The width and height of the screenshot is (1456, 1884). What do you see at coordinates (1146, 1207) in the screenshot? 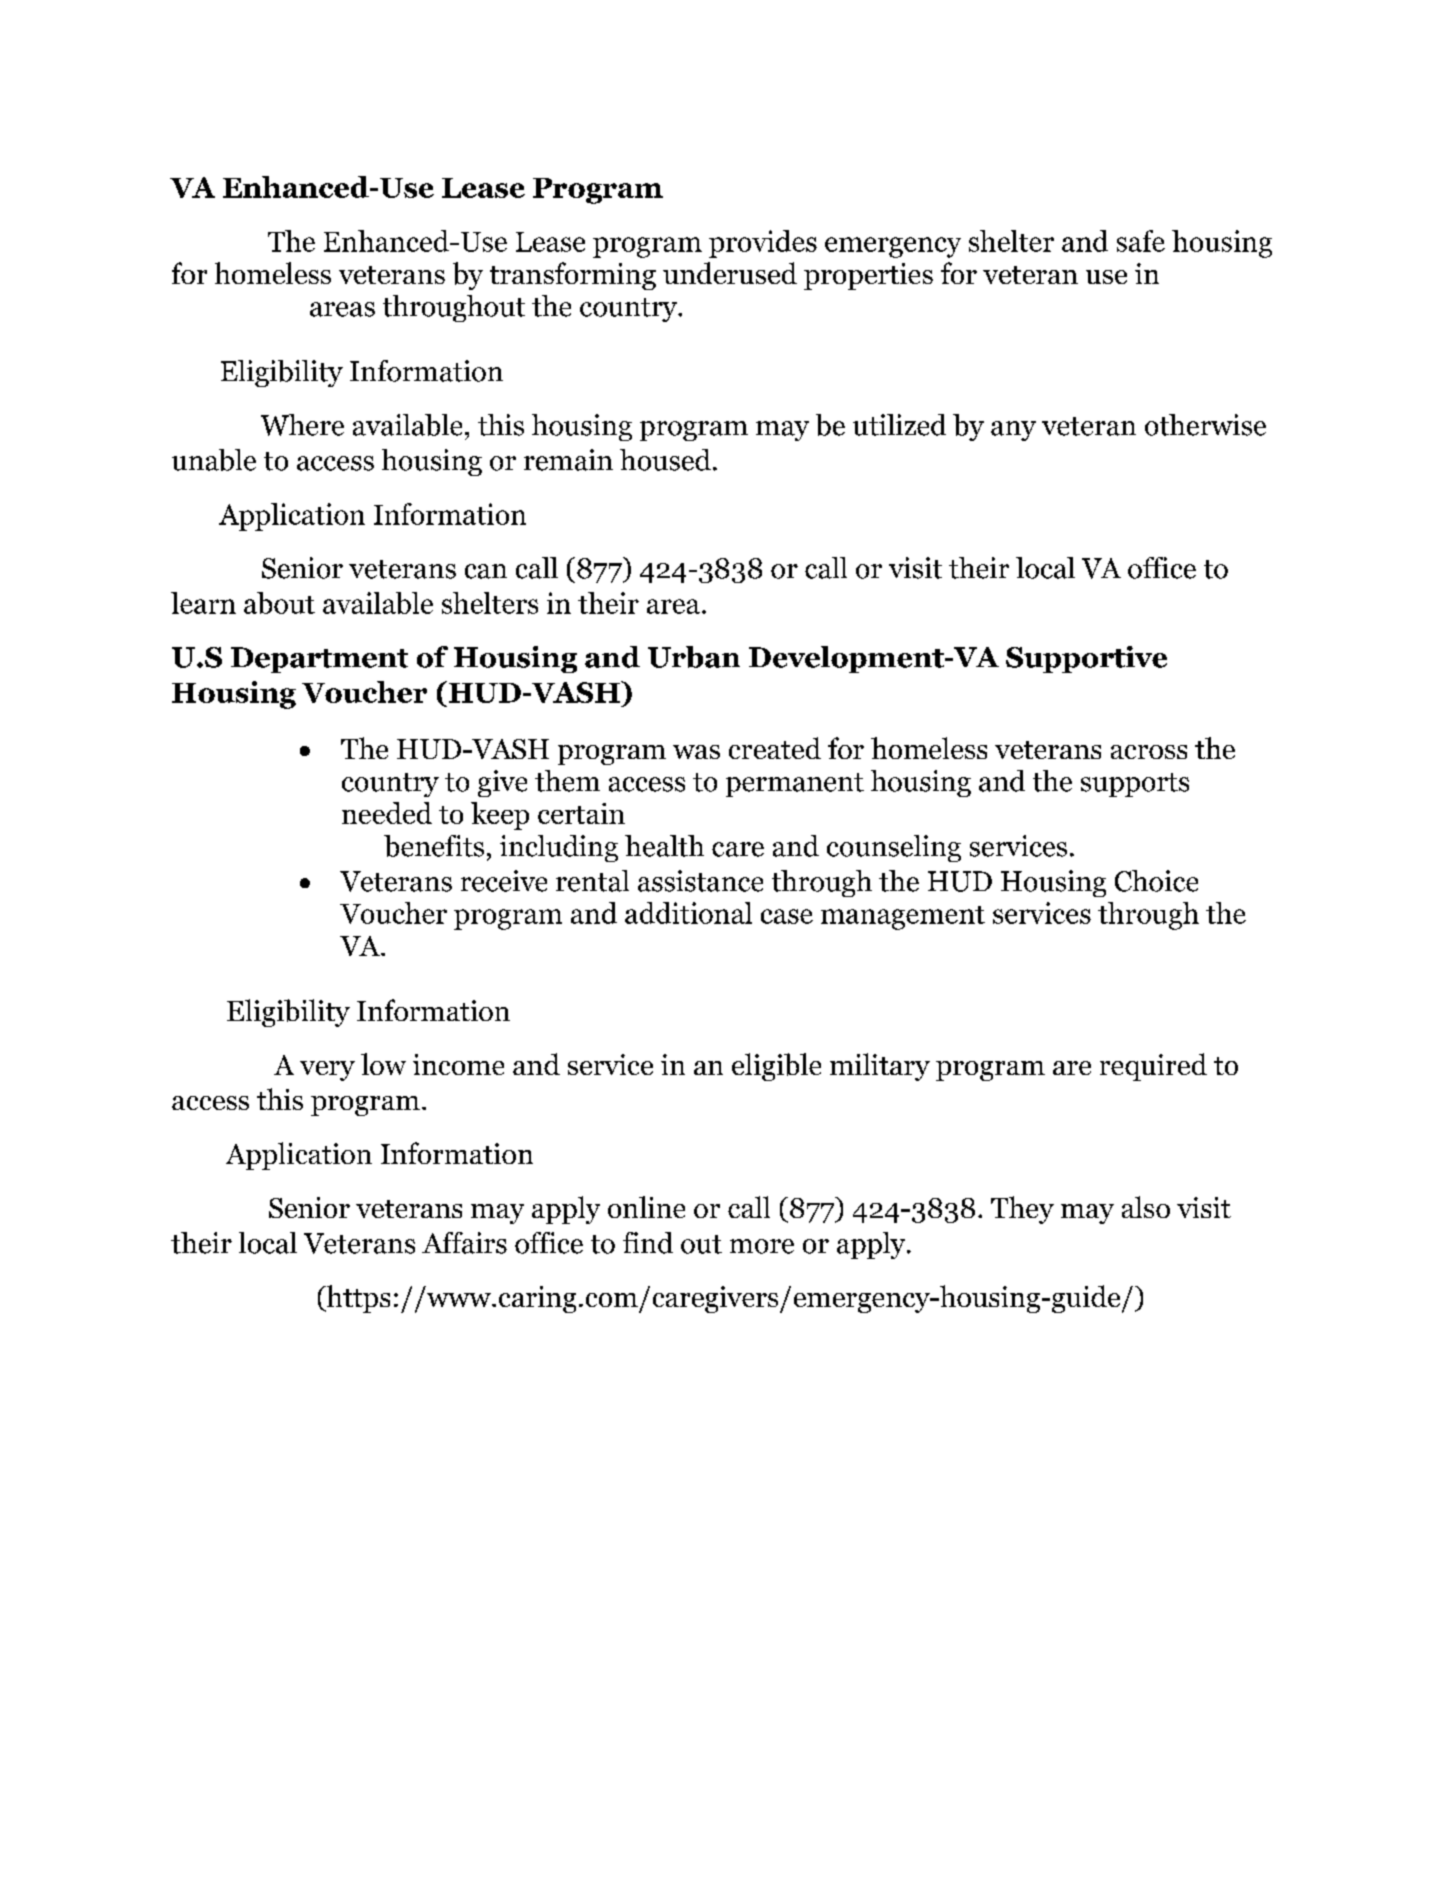
I see `also` at bounding box center [1146, 1207].
